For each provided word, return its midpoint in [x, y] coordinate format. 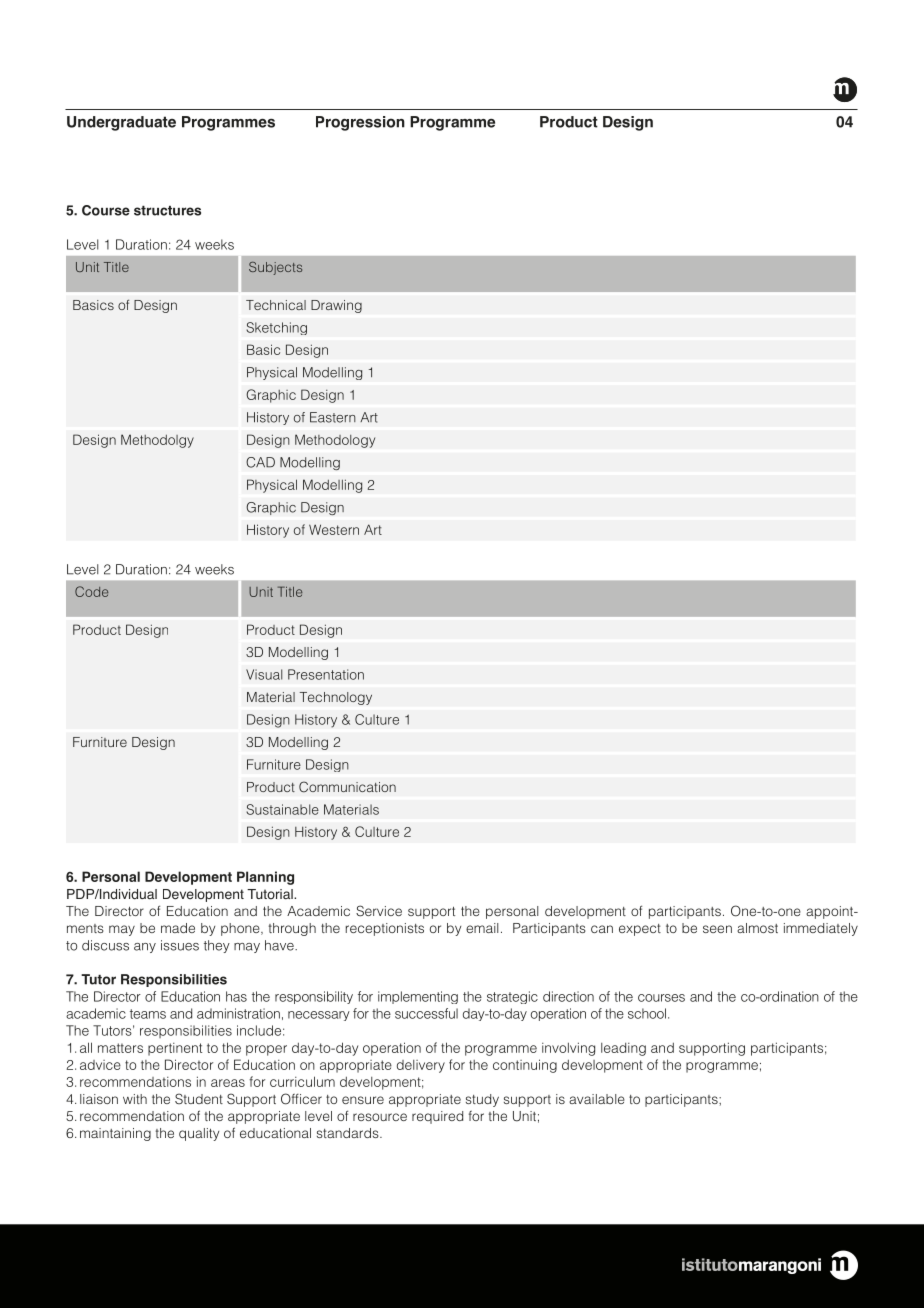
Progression [360, 123]
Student [199, 1098]
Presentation [326, 674]
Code [91, 591]
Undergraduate [121, 123]
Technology [335, 698]
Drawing [336, 306]
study [482, 1100]
